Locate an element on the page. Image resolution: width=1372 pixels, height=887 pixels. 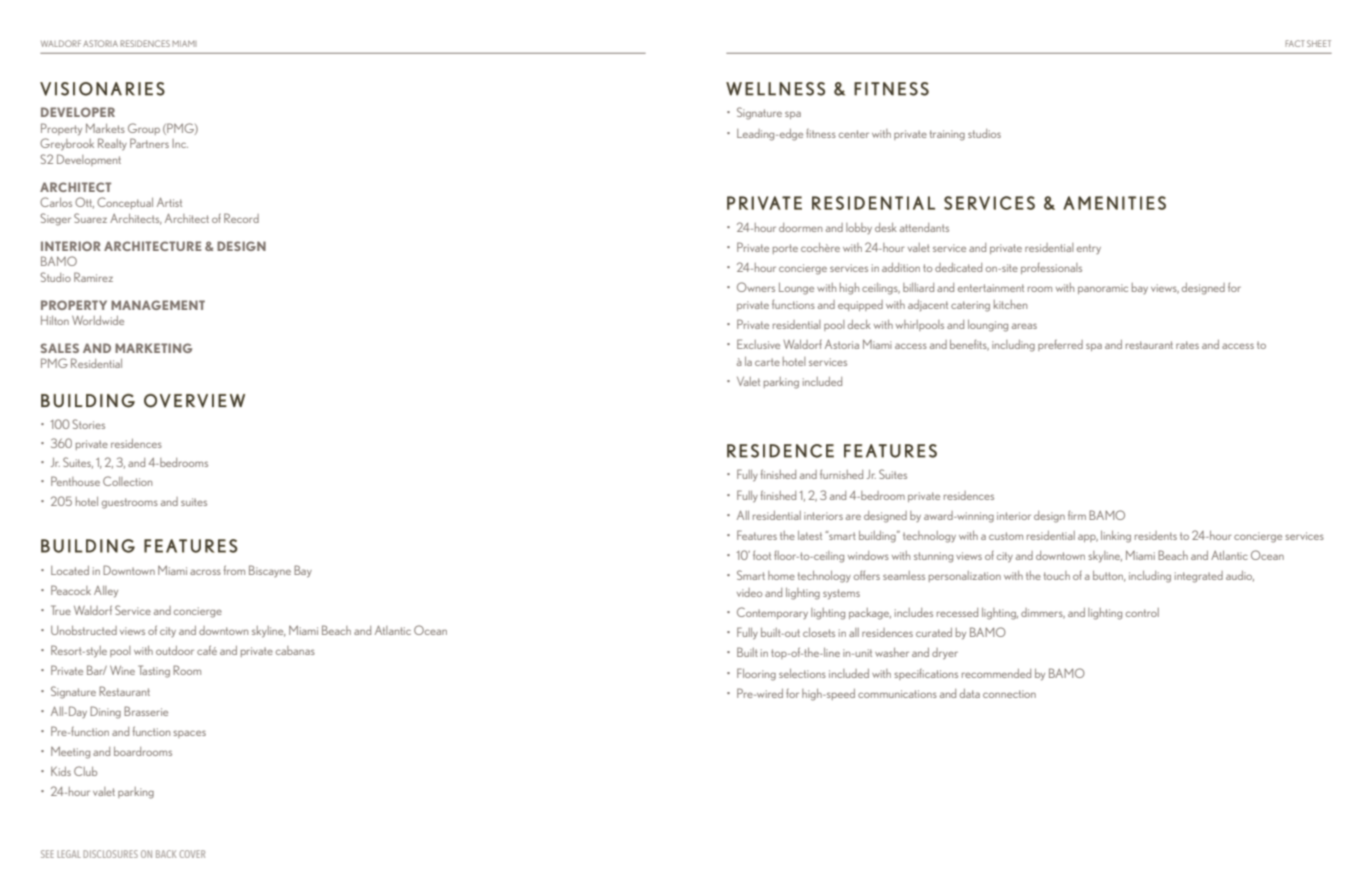
furnished is located at coordinates (841, 474).
